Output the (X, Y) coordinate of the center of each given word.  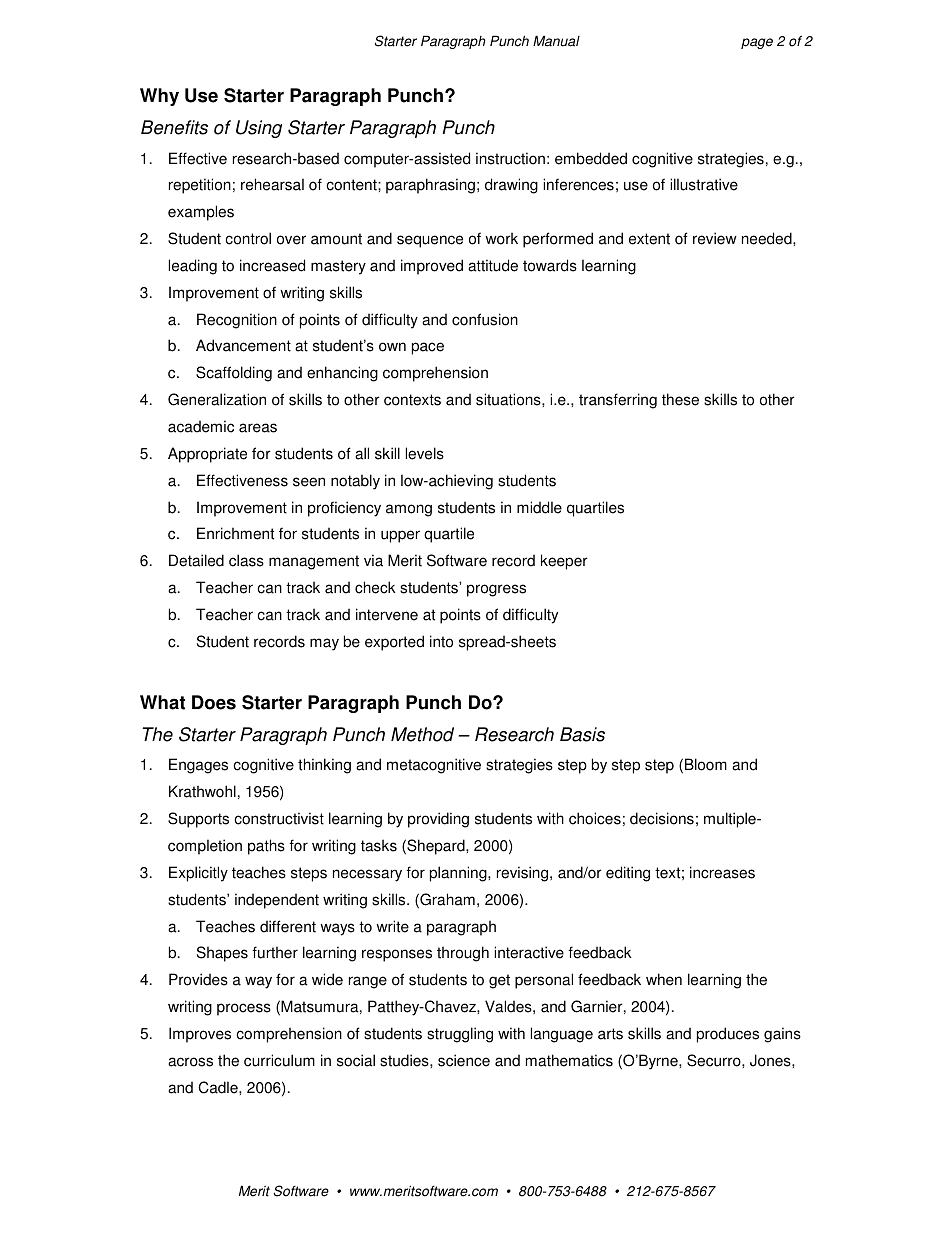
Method (422, 734)
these (680, 399)
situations (509, 399)
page (757, 43)
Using (259, 129)
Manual (556, 41)
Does (214, 702)
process (244, 1009)
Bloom (706, 764)
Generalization (217, 399)
